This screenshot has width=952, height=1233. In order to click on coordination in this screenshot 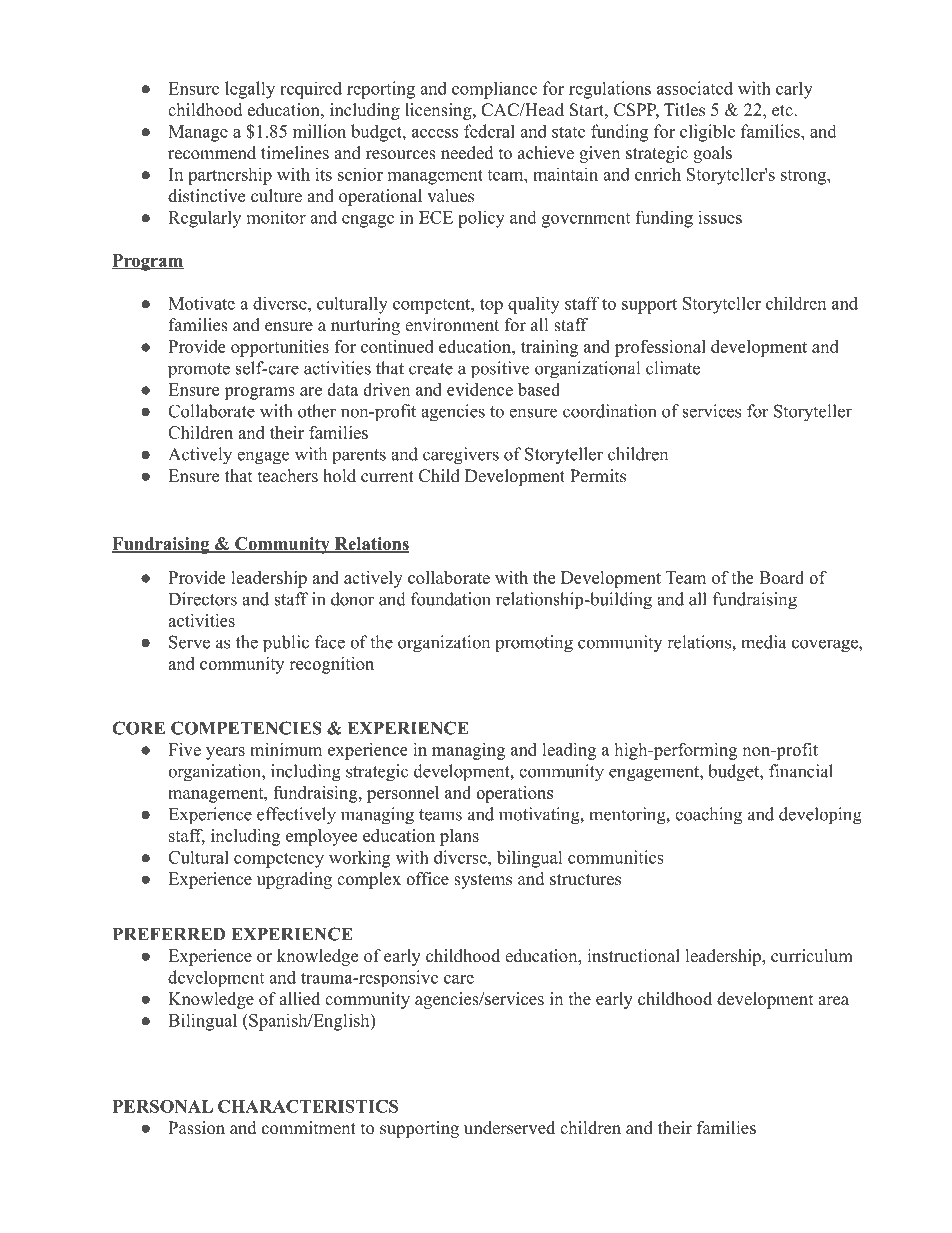, I will do `click(609, 411)`.
